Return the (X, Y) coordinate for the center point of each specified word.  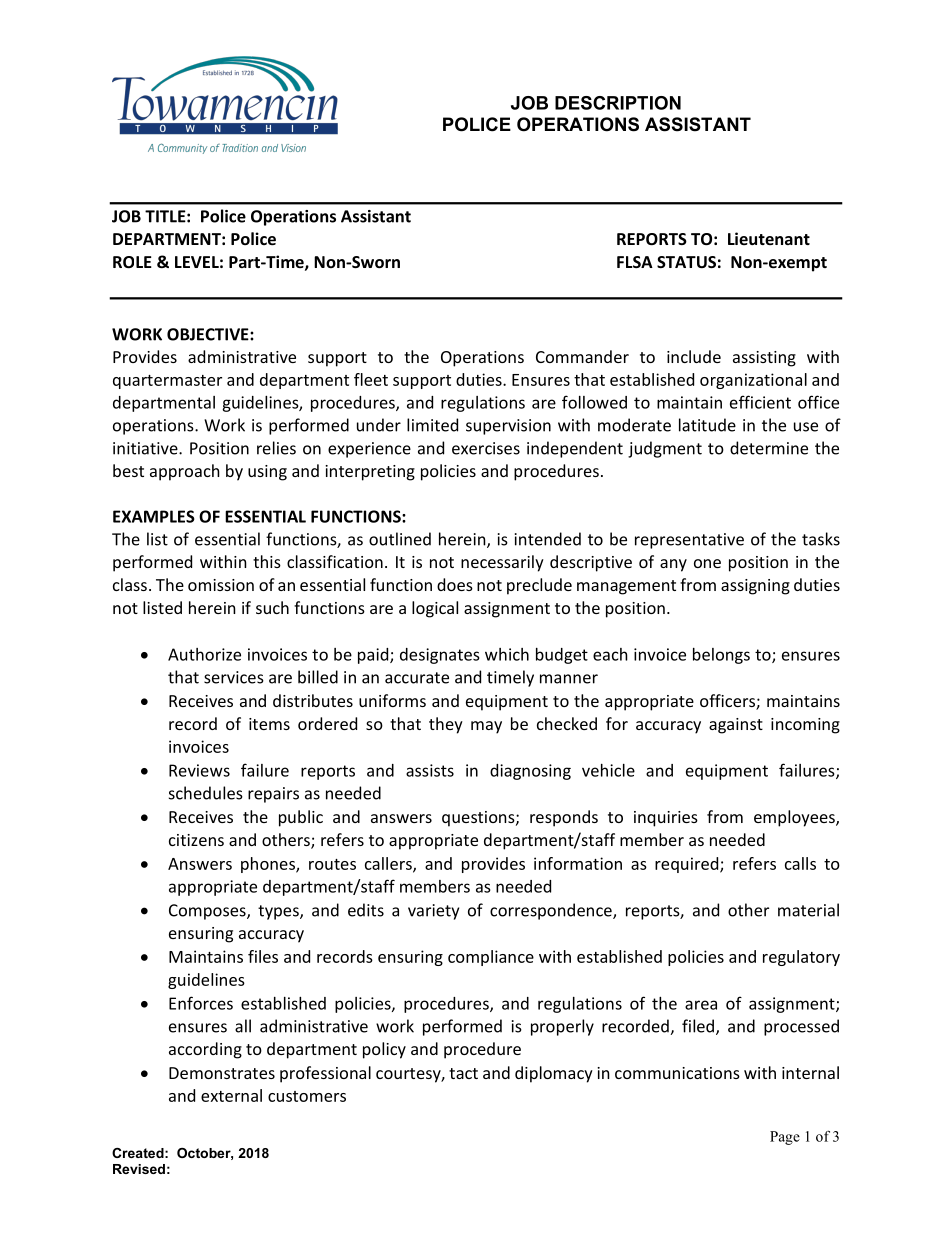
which (507, 654)
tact (463, 1073)
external (231, 1095)
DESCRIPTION (618, 103)
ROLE (132, 262)
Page (785, 1138)
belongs (721, 656)
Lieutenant (769, 238)
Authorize (204, 654)
